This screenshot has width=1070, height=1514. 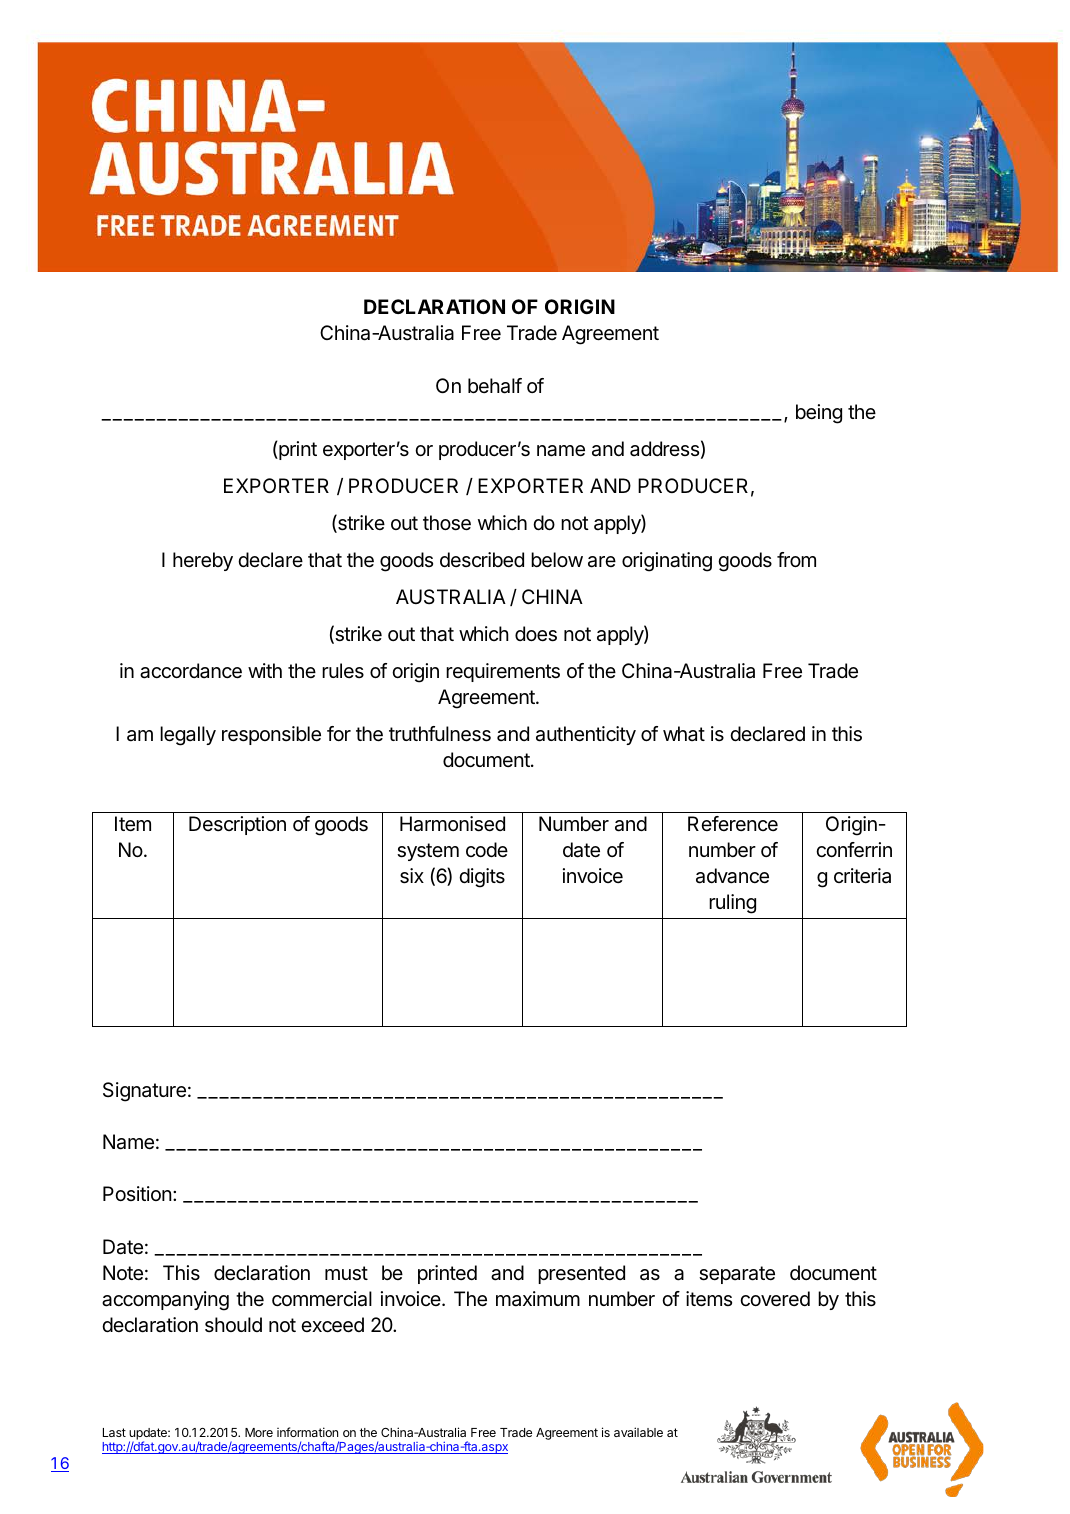 I want to click on hereby, so click(x=203, y=561).
